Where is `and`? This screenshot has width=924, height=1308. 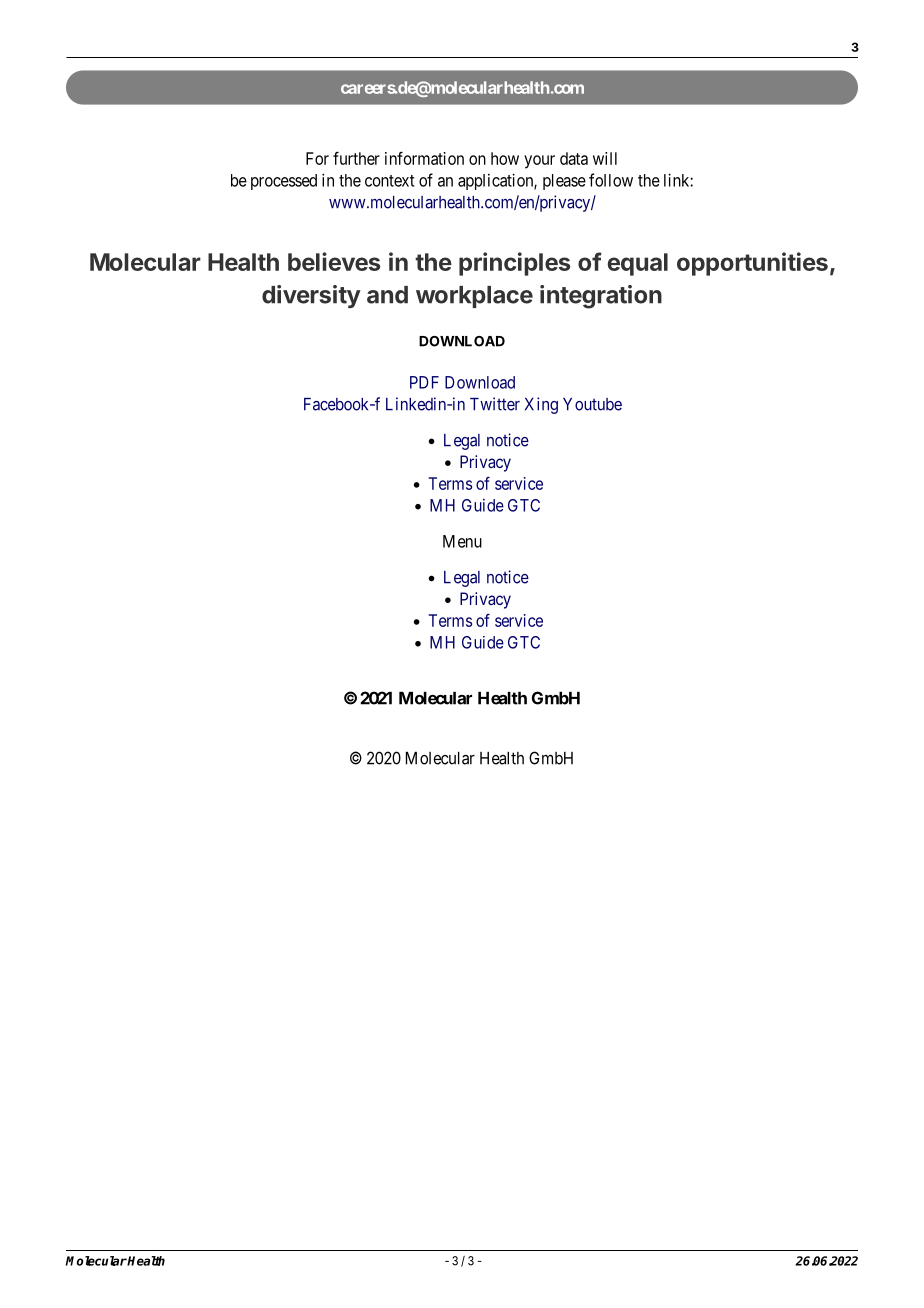 and is located at coordinates (387, 295).
